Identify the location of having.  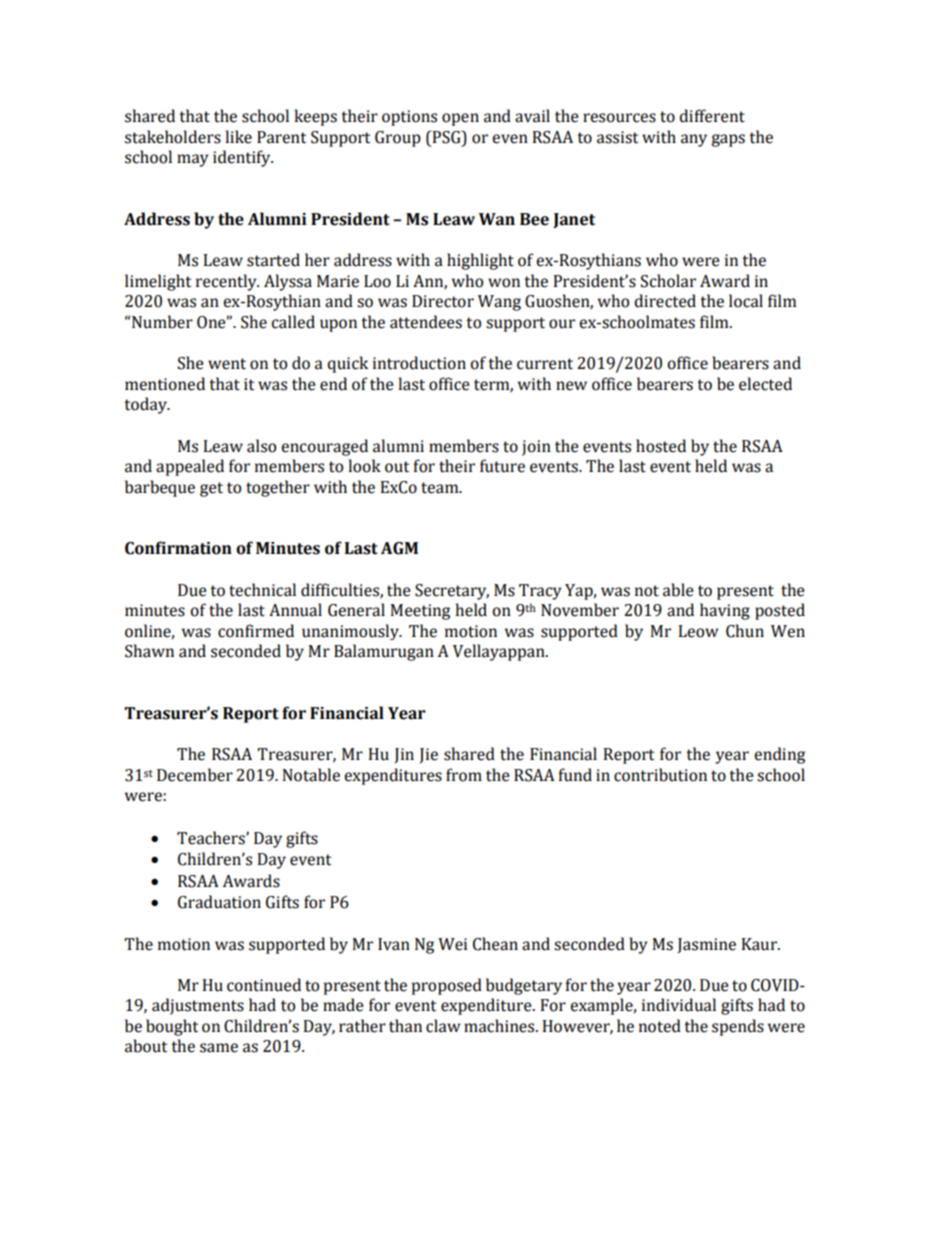
(725, 611).
